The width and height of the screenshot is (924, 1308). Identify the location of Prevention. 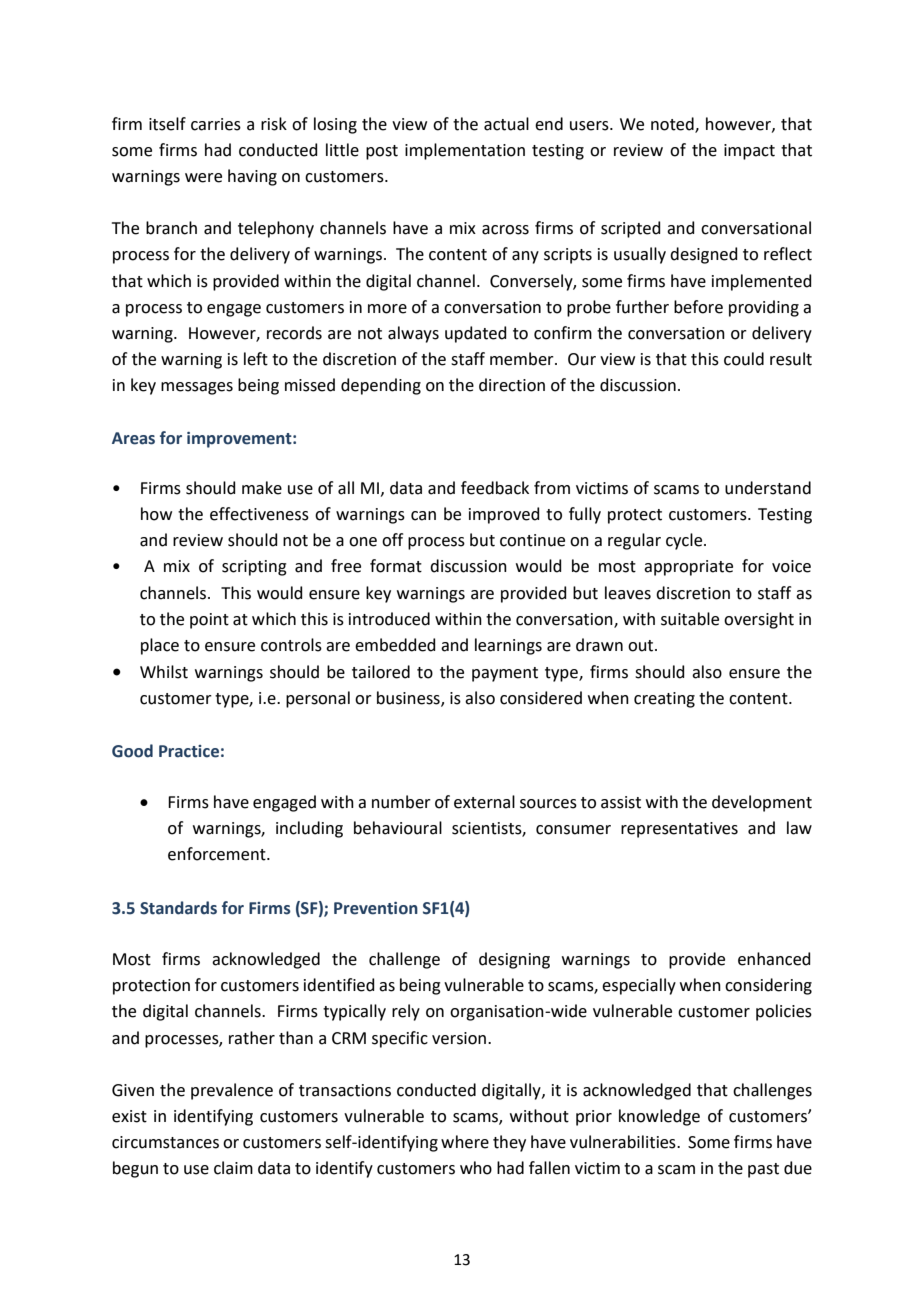
(376, 908).
